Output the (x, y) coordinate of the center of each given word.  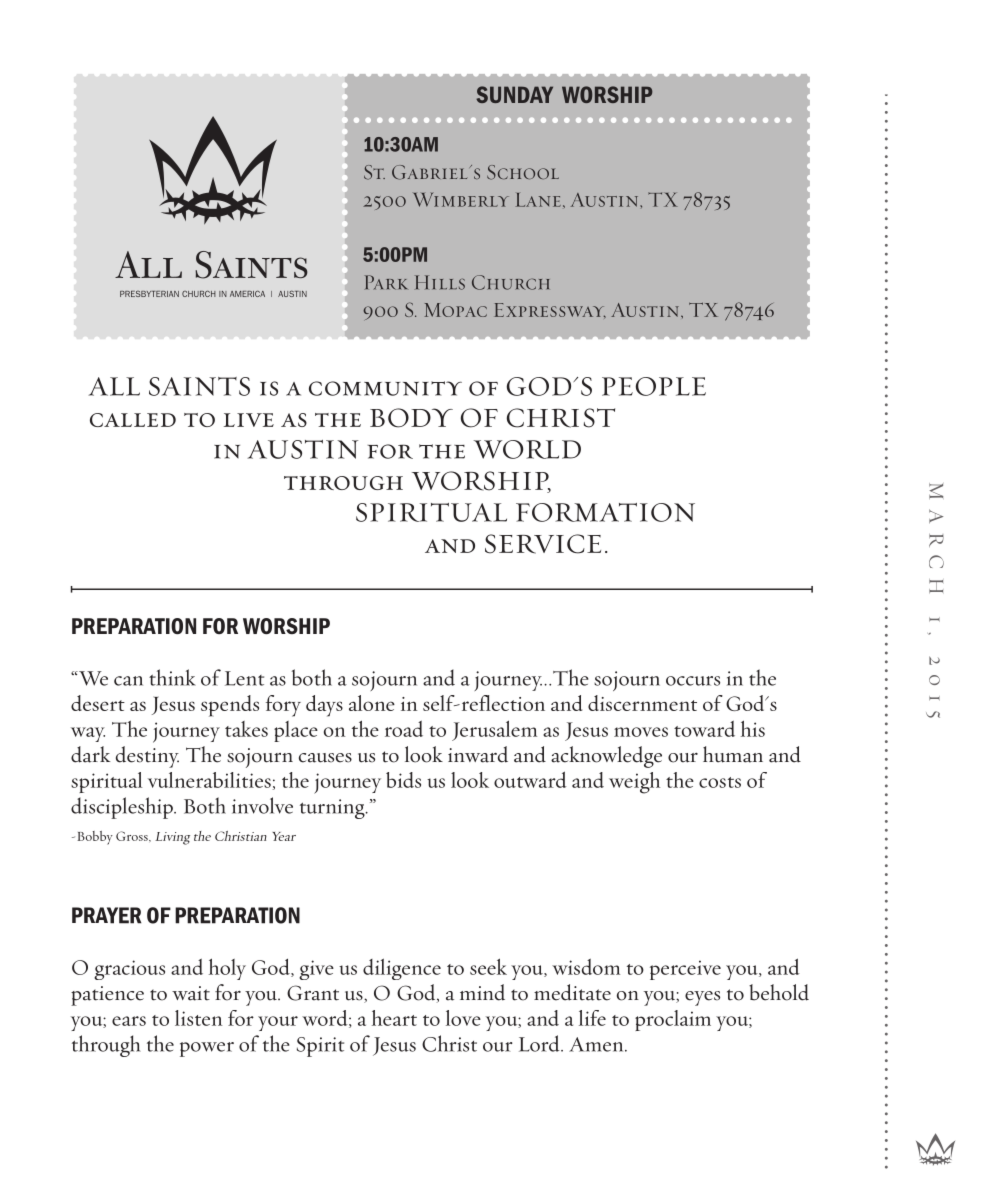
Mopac (456, 310)
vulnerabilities (209, 780)
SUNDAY (514, 94)
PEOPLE (654, 386)
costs (720, 782)
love (463, 1018)
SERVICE (543, 544)
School (523, 172)
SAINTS (199, 386)
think (172, 677)
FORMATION (605, 512)
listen (198, 1018)
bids (403, 780)
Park (386, 282)
